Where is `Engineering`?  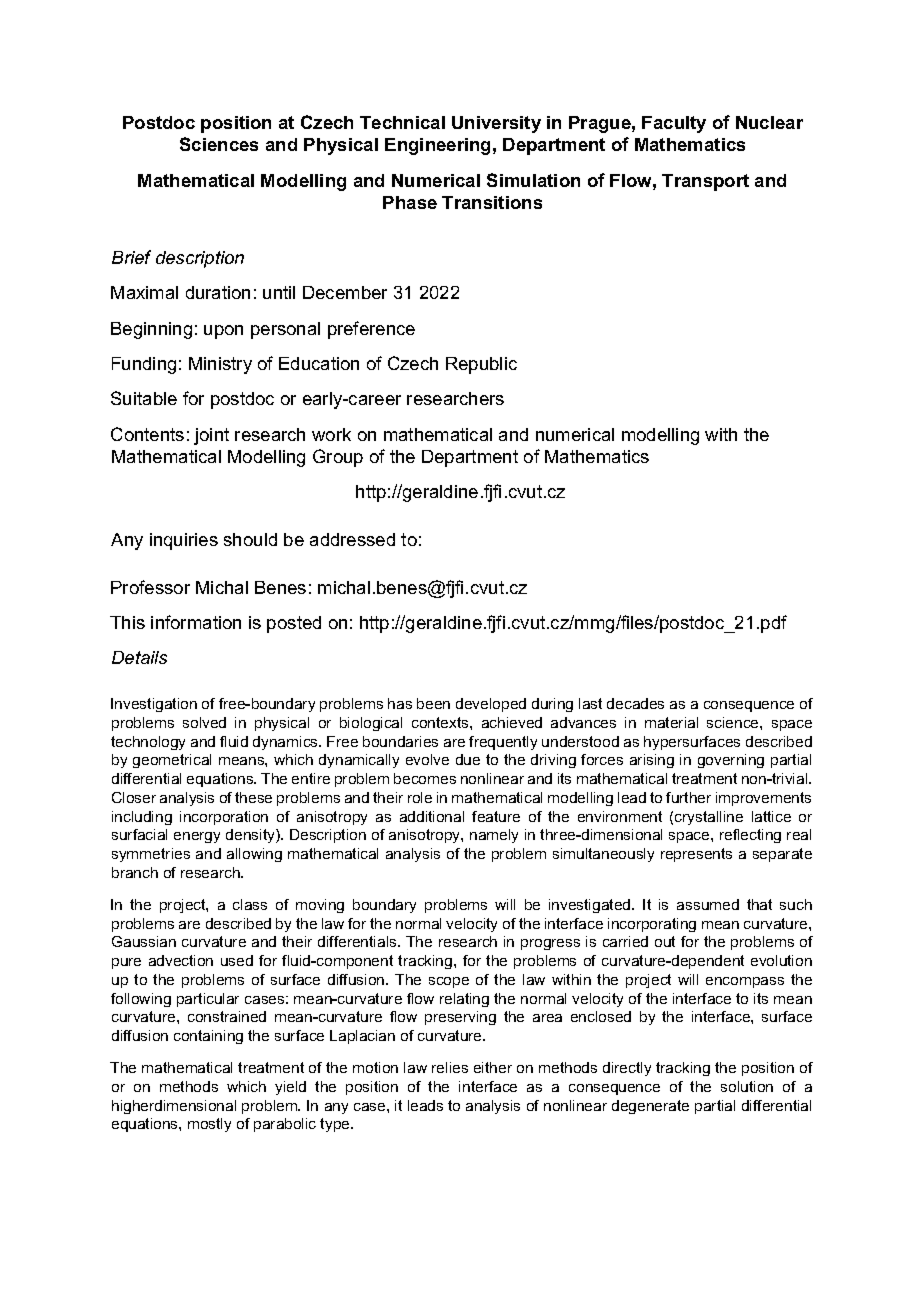 Engineering is located at coordinates (437, 146).
